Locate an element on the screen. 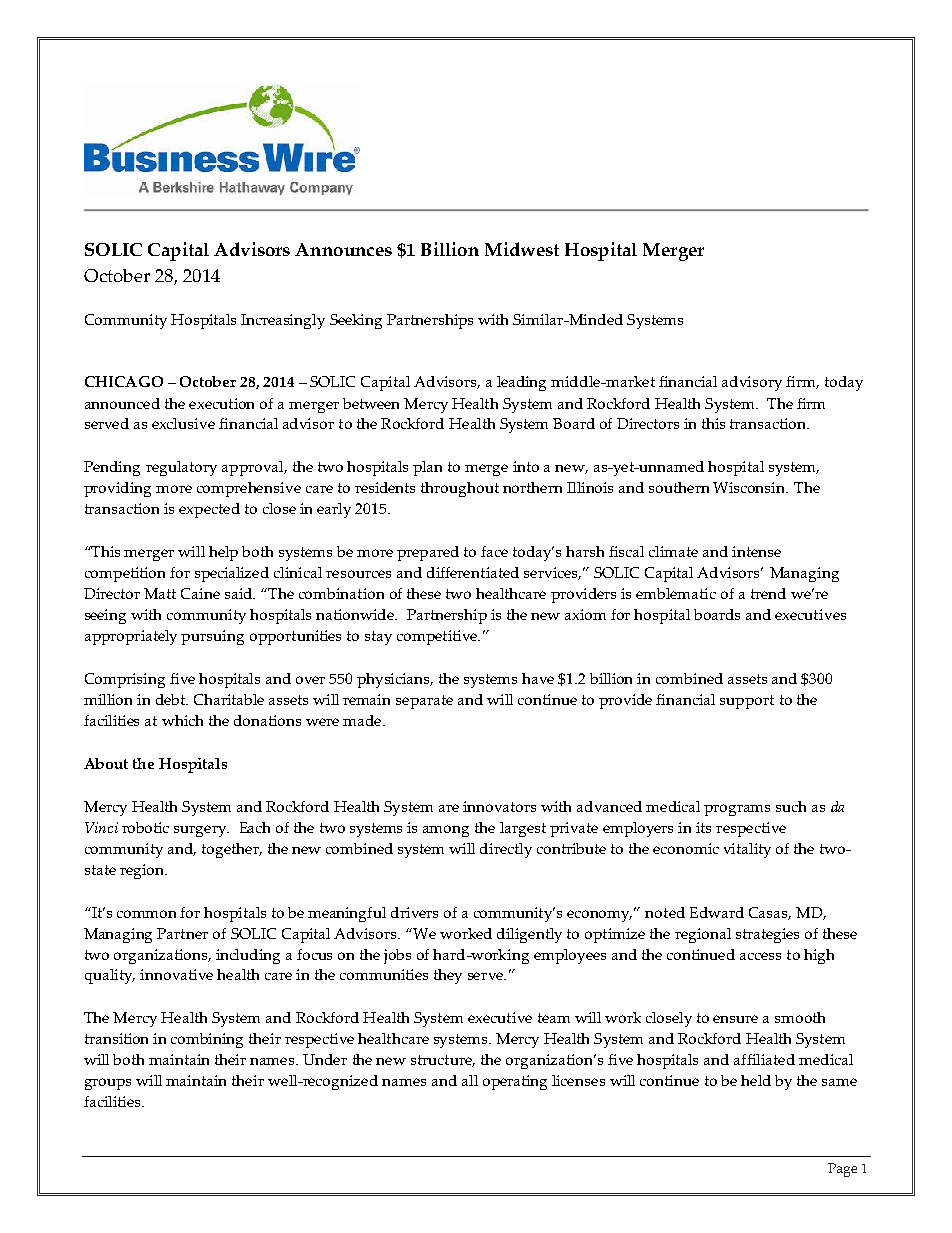  competitive is located at coordinates (438, 637).
